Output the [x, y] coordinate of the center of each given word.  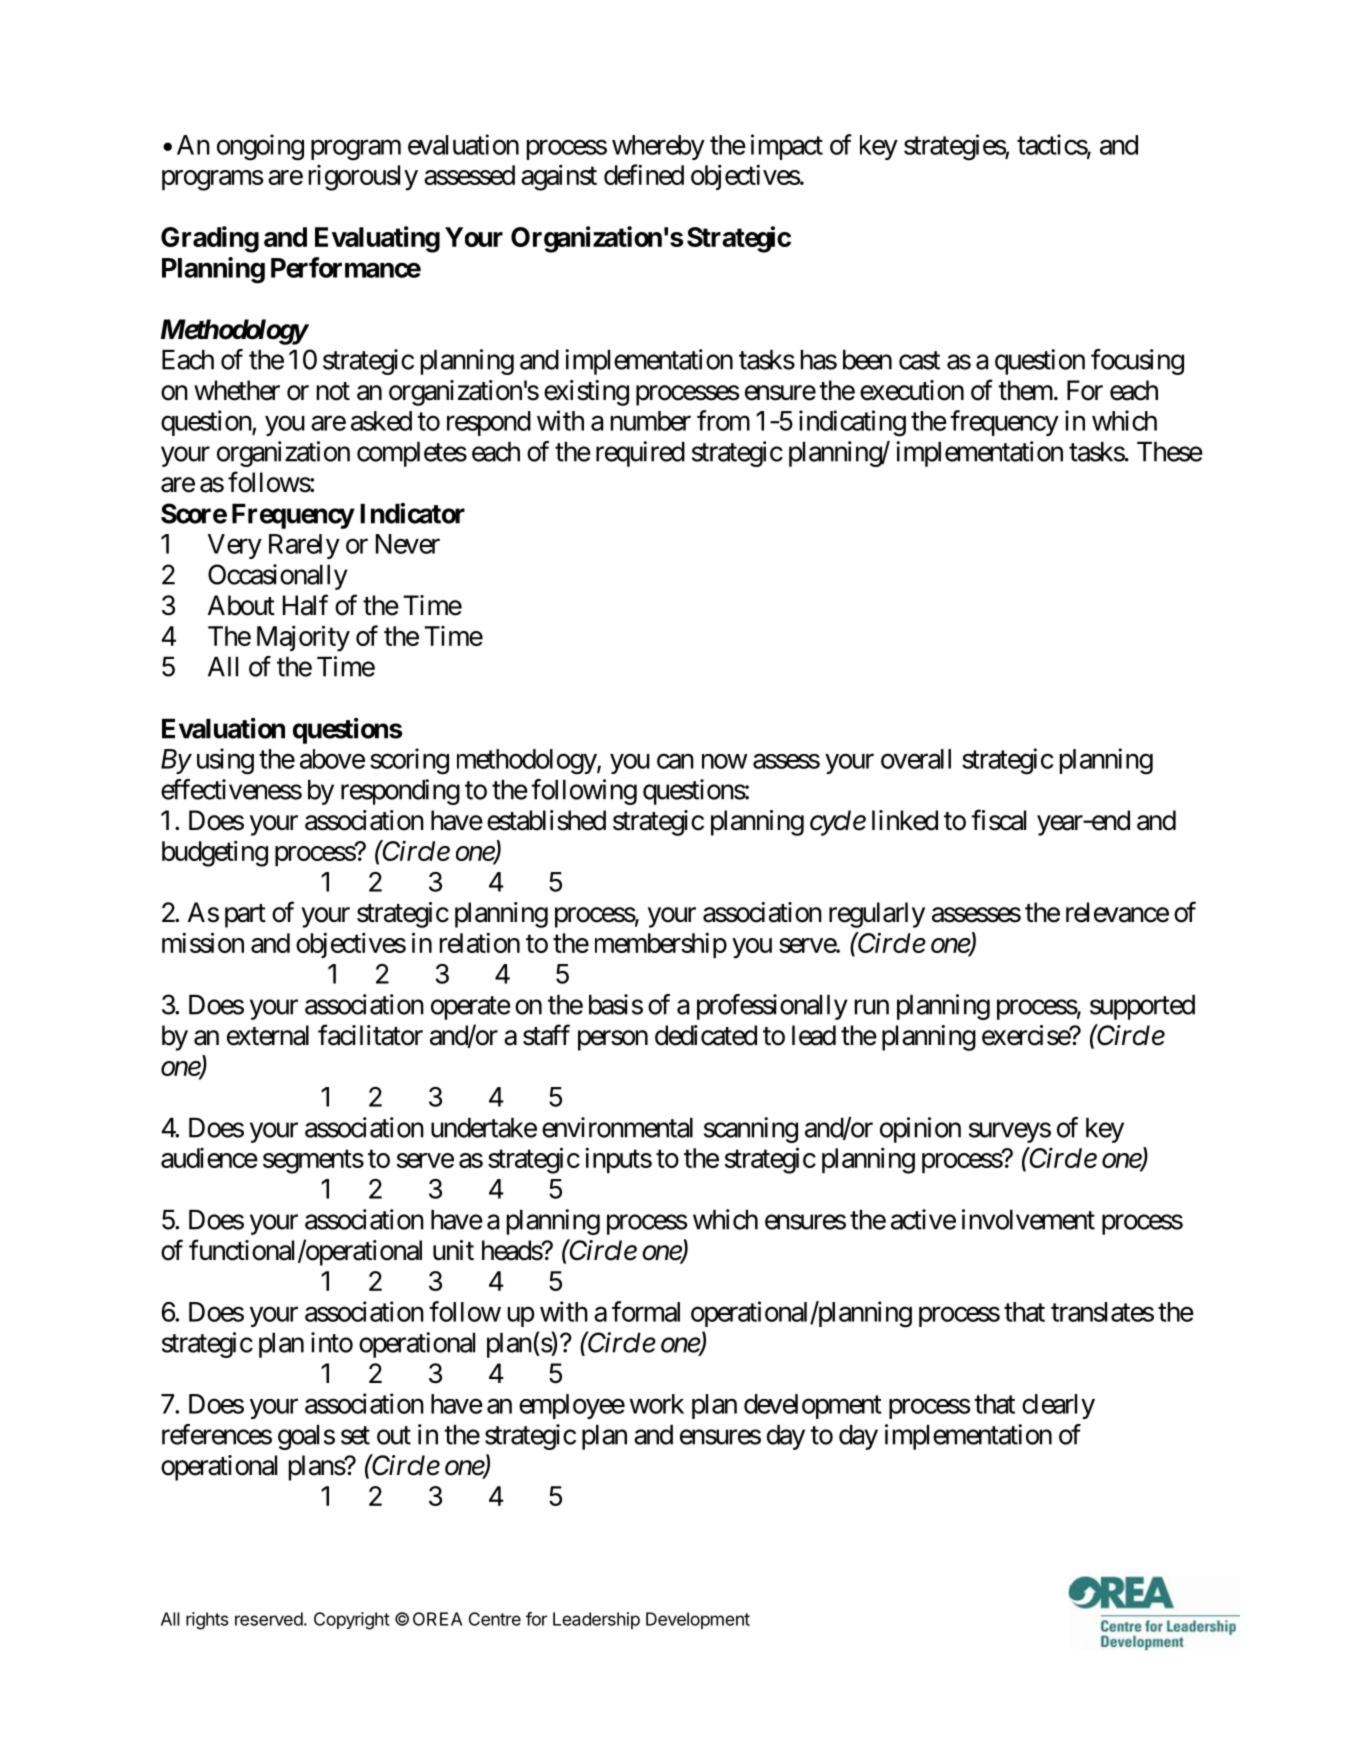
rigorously [363, 178]
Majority [303, 638]
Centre [495, 1619]
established [546, 820]
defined [644, 174]
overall [916, 759]
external [268, 1035]
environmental [617, 1127]
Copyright [352, 1621]
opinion [920, 1130]
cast [919, 360]
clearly [1058, 1406]
